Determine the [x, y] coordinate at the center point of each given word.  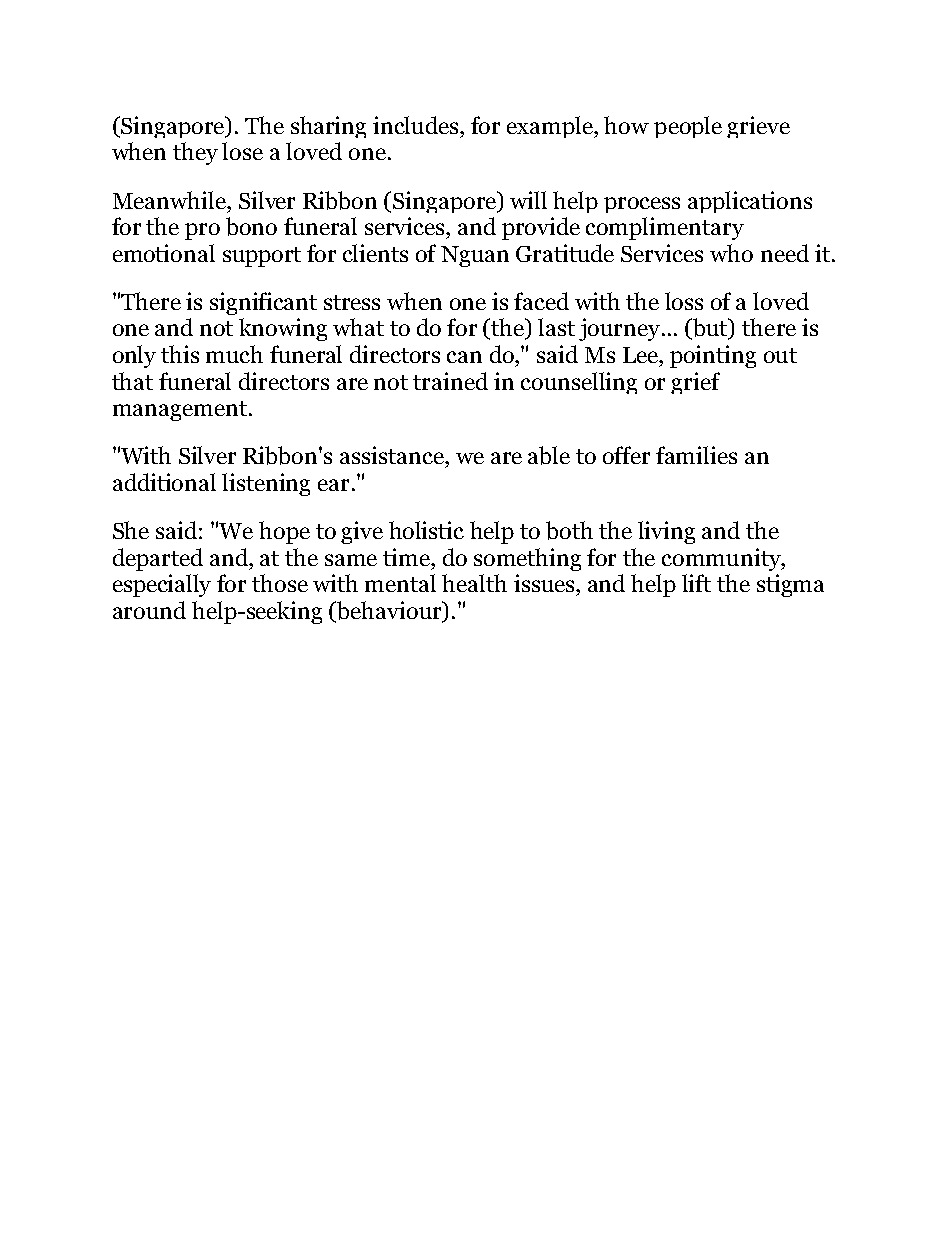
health [474, 583]
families [696, 455]
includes [417, 125]
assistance [393, 455]
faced [541, 301]
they [195, 153]
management [180, 411]
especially [162, 585]
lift [696, 583]
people [688, 127]
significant [263, 303]
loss [684, 301]
